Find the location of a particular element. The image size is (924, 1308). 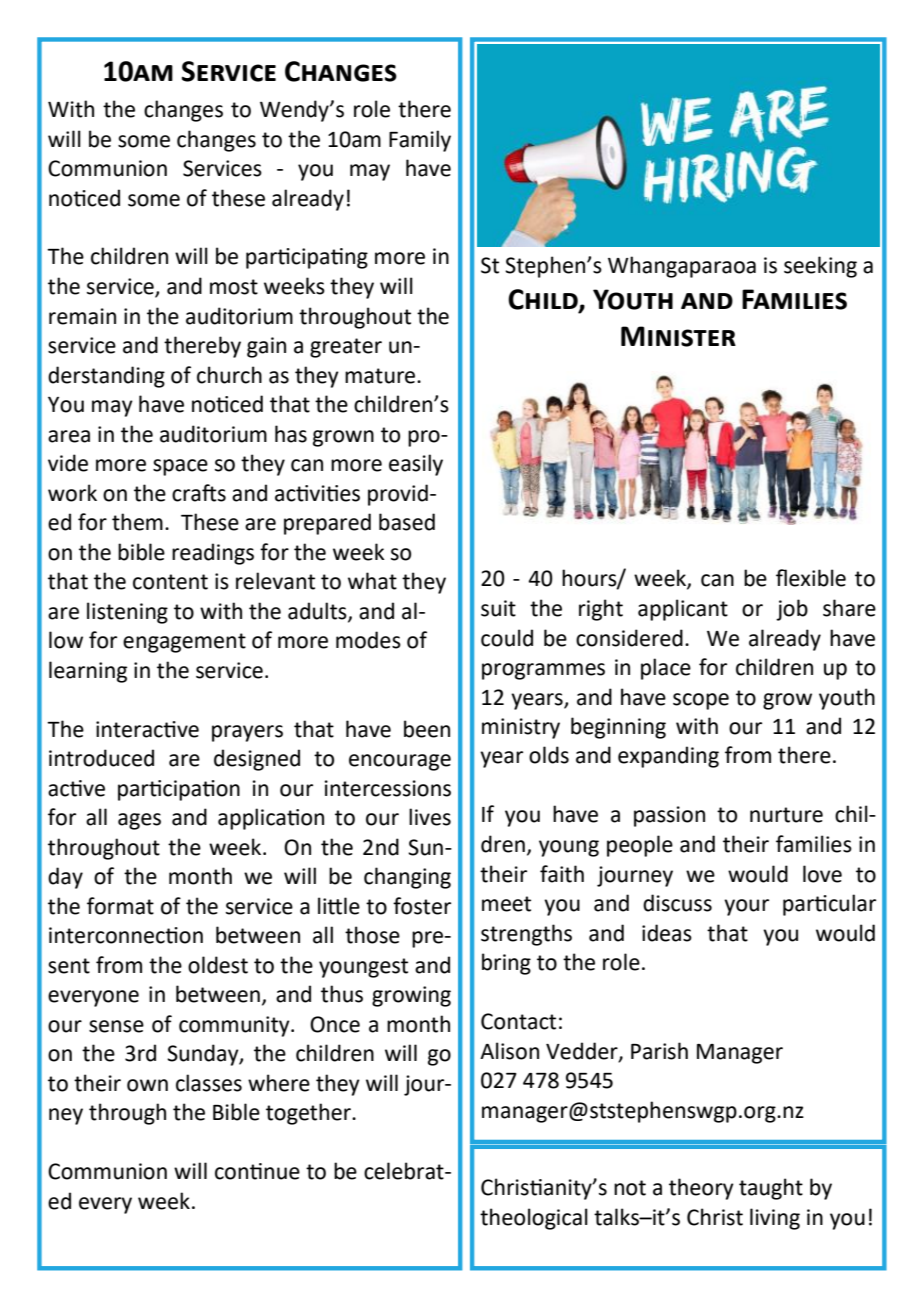

engagement is located at coordinates (184, 643).
